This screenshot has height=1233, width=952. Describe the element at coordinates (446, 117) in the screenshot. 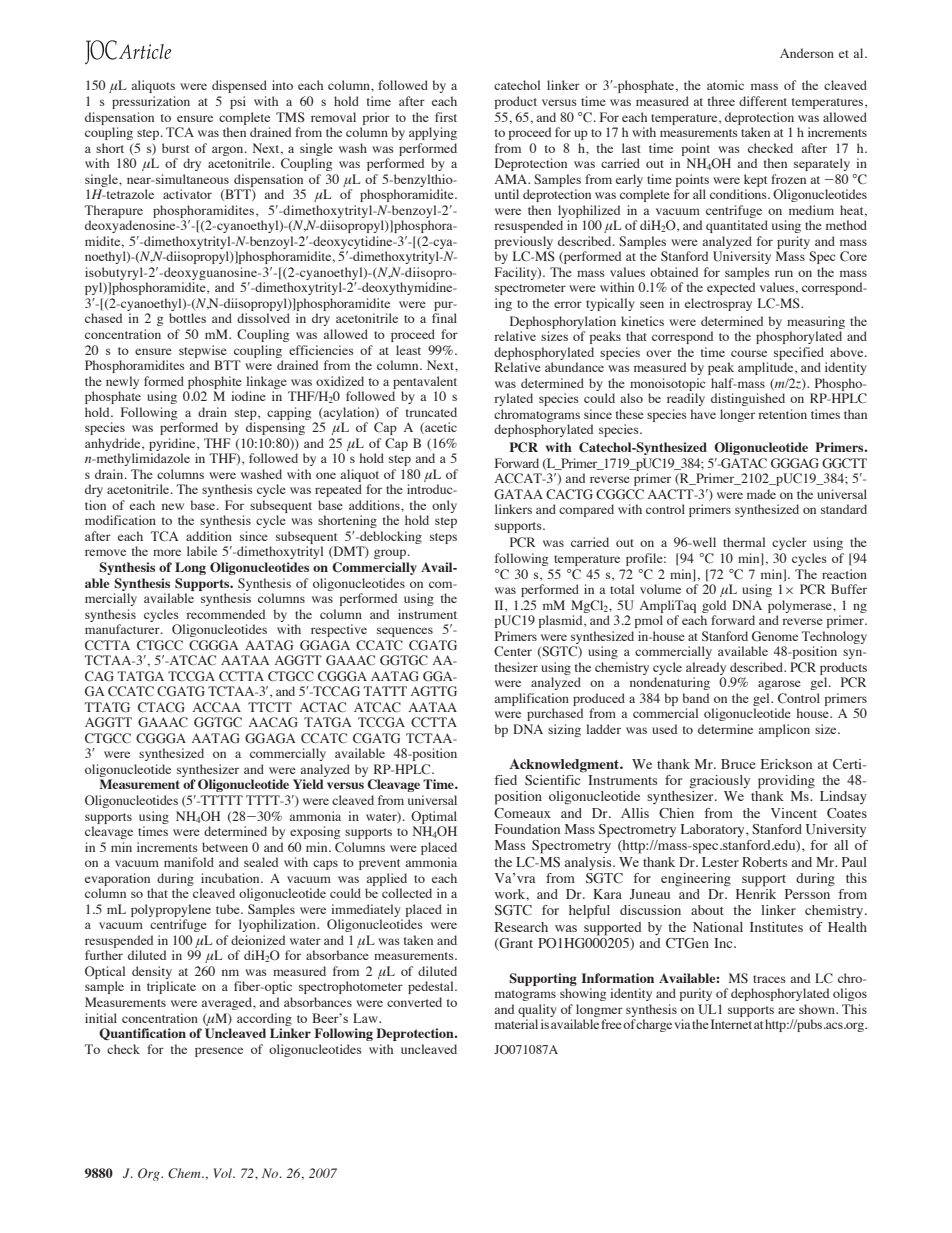

I see `first` at that location.
